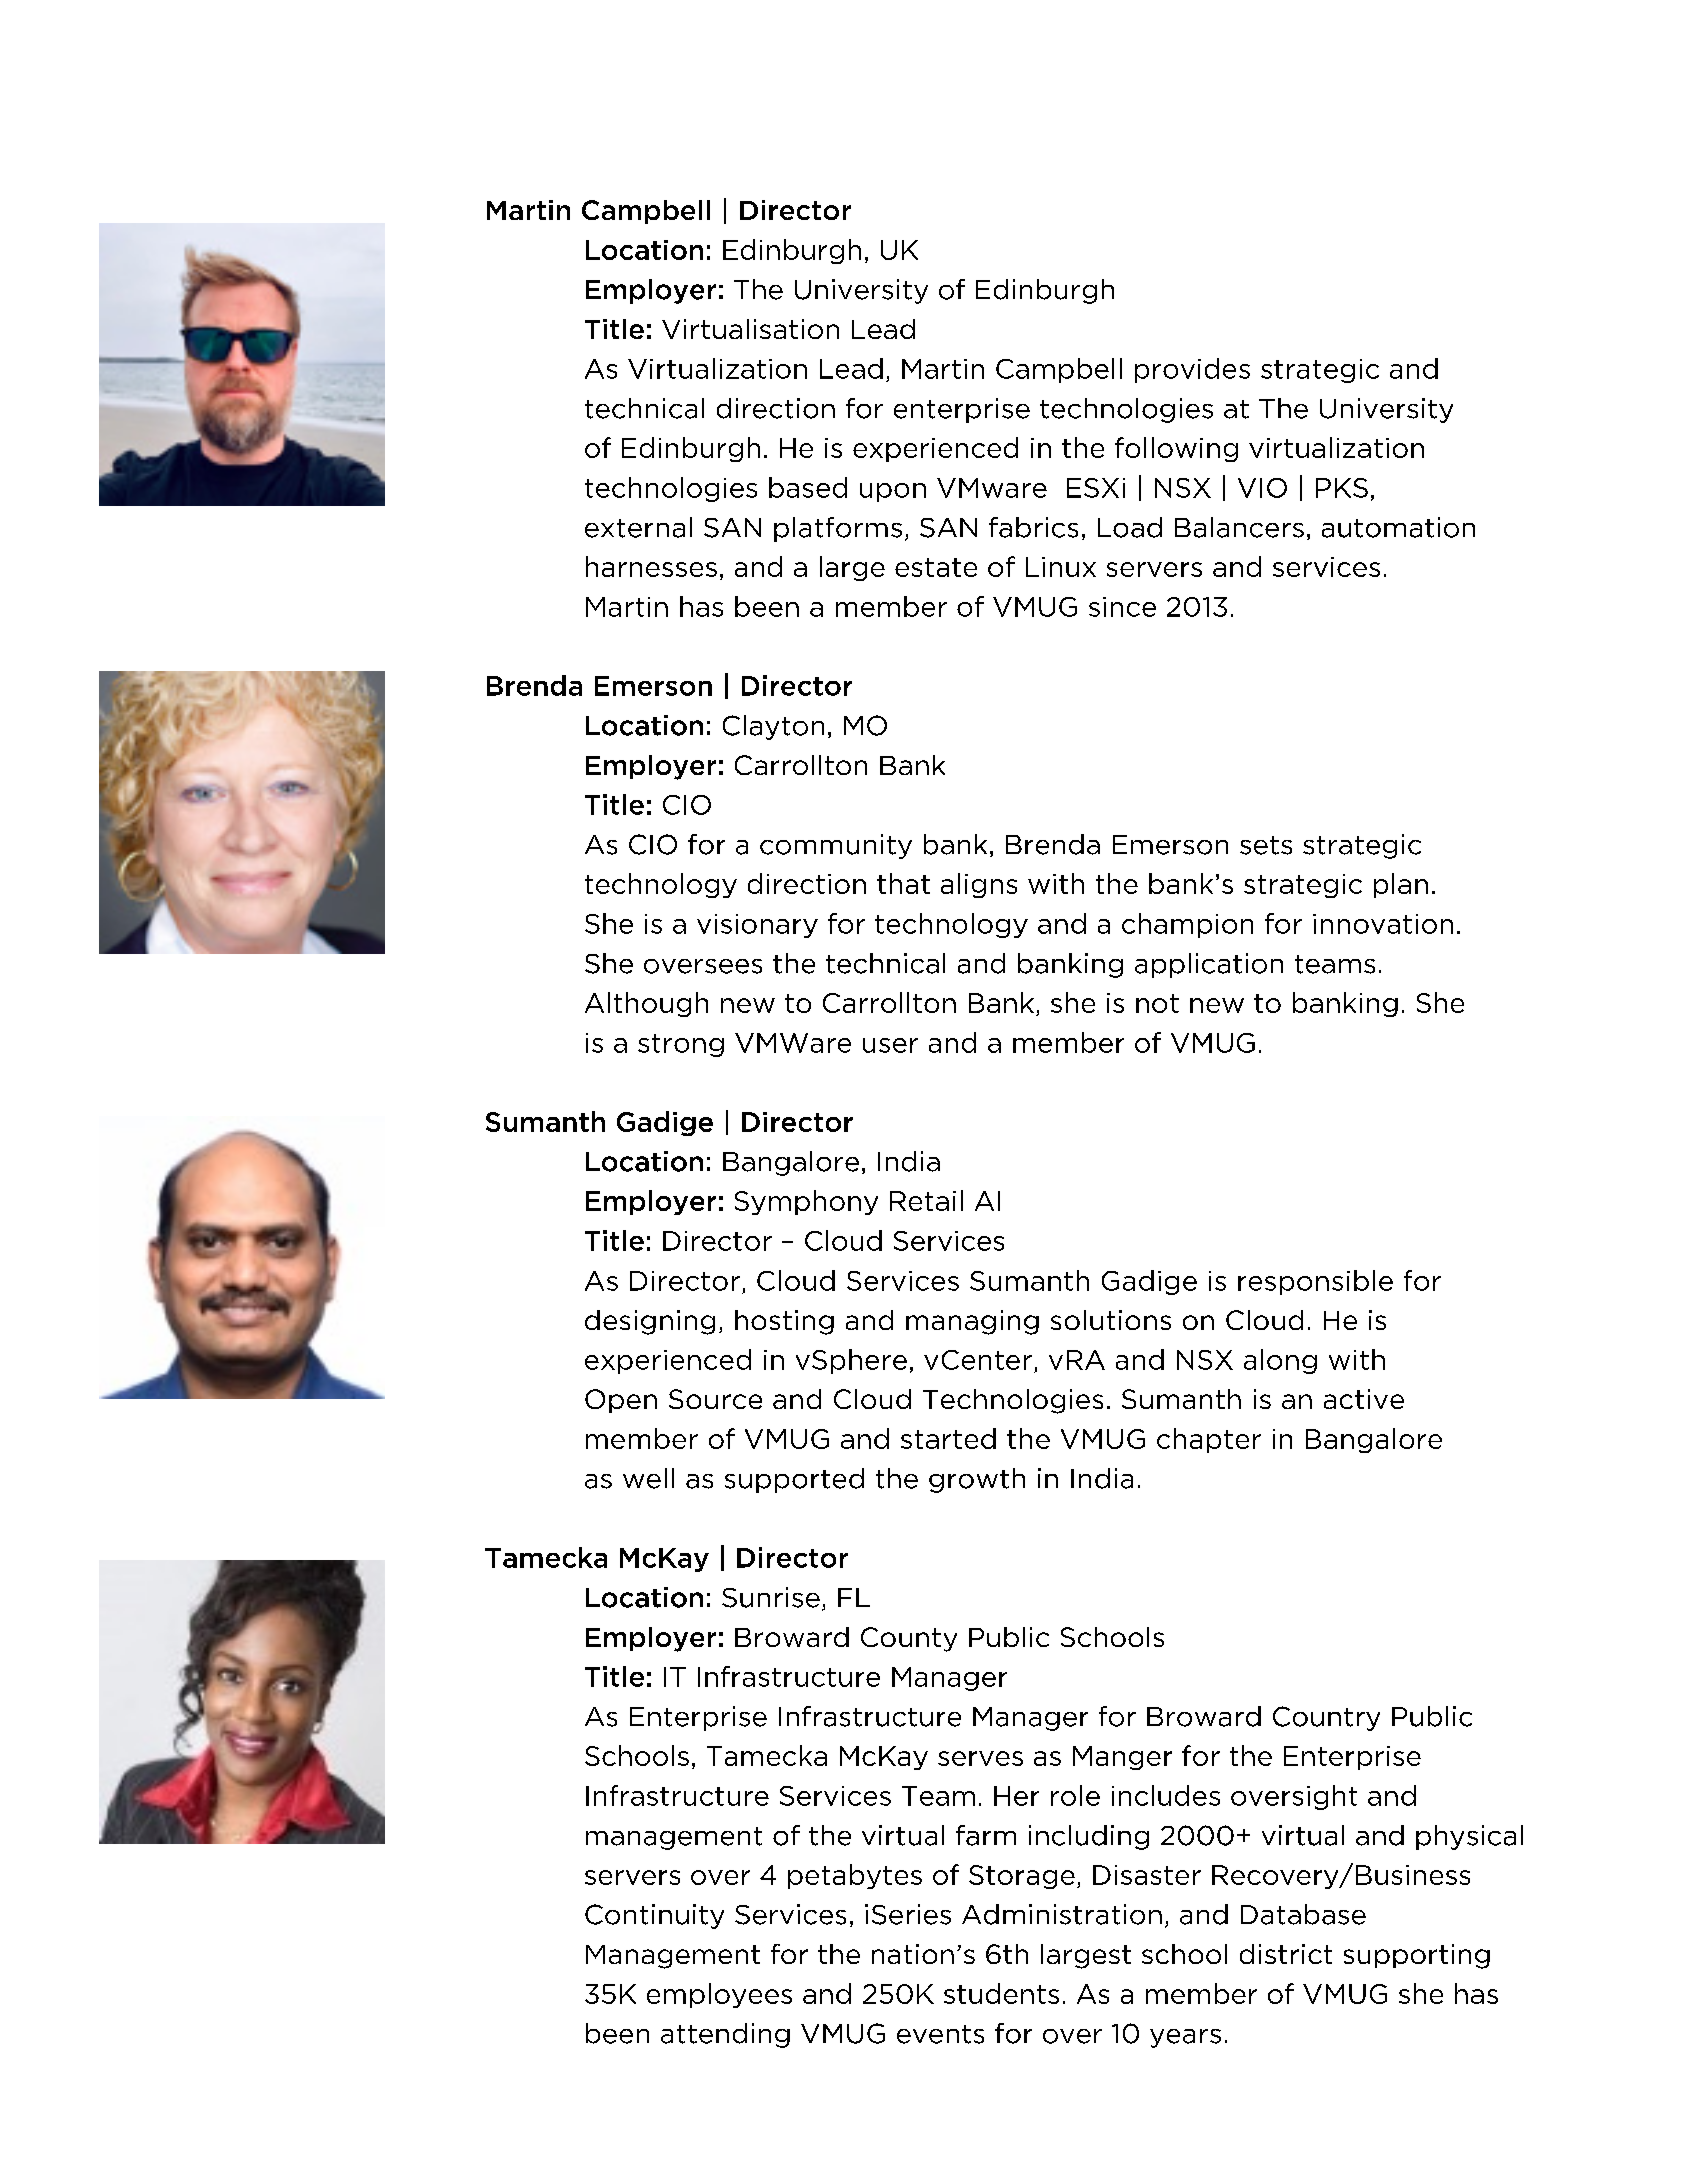  I want to click on Retail, so click(926, 1200).
